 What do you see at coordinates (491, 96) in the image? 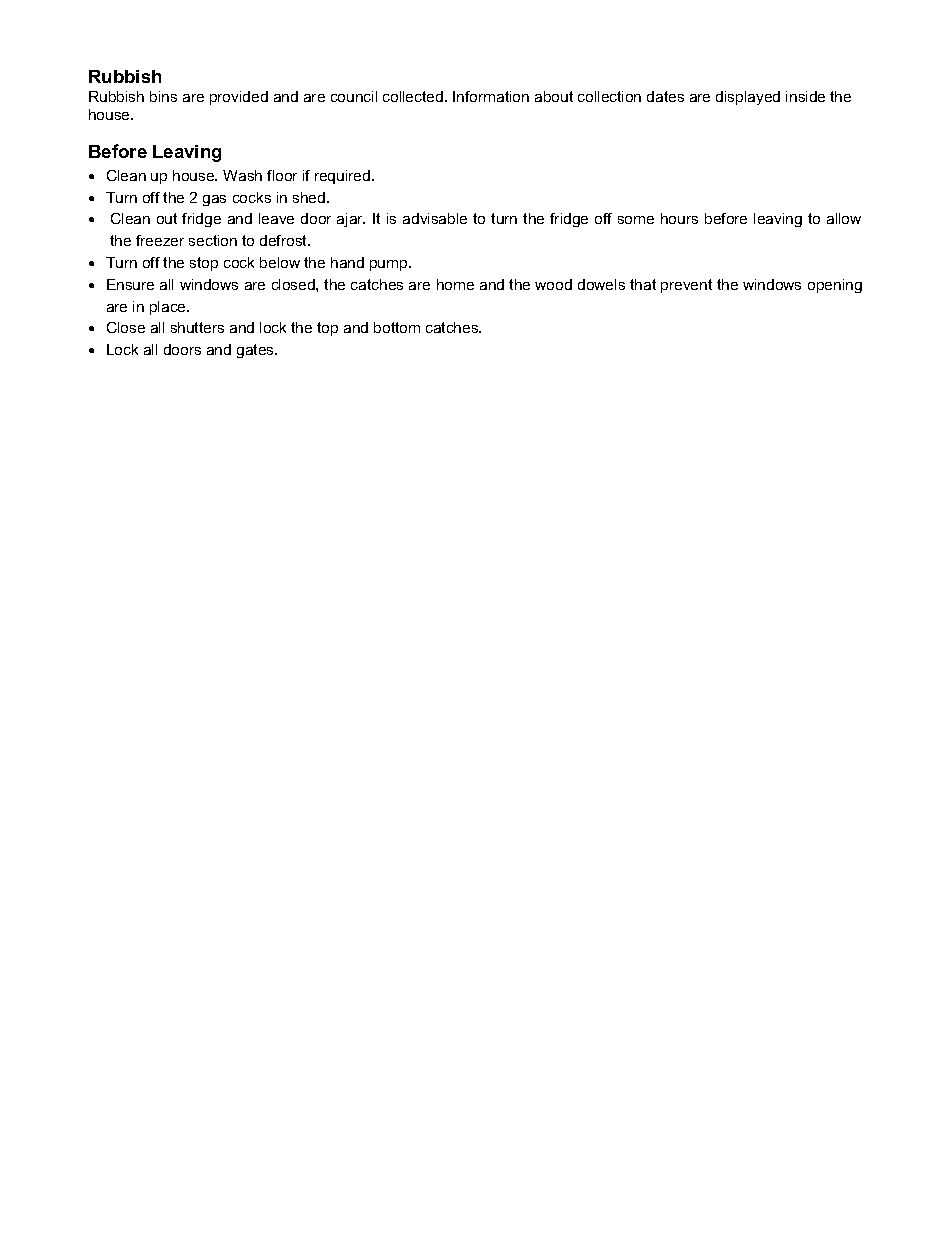
I see `Information` at bounding box center [491, 96].
